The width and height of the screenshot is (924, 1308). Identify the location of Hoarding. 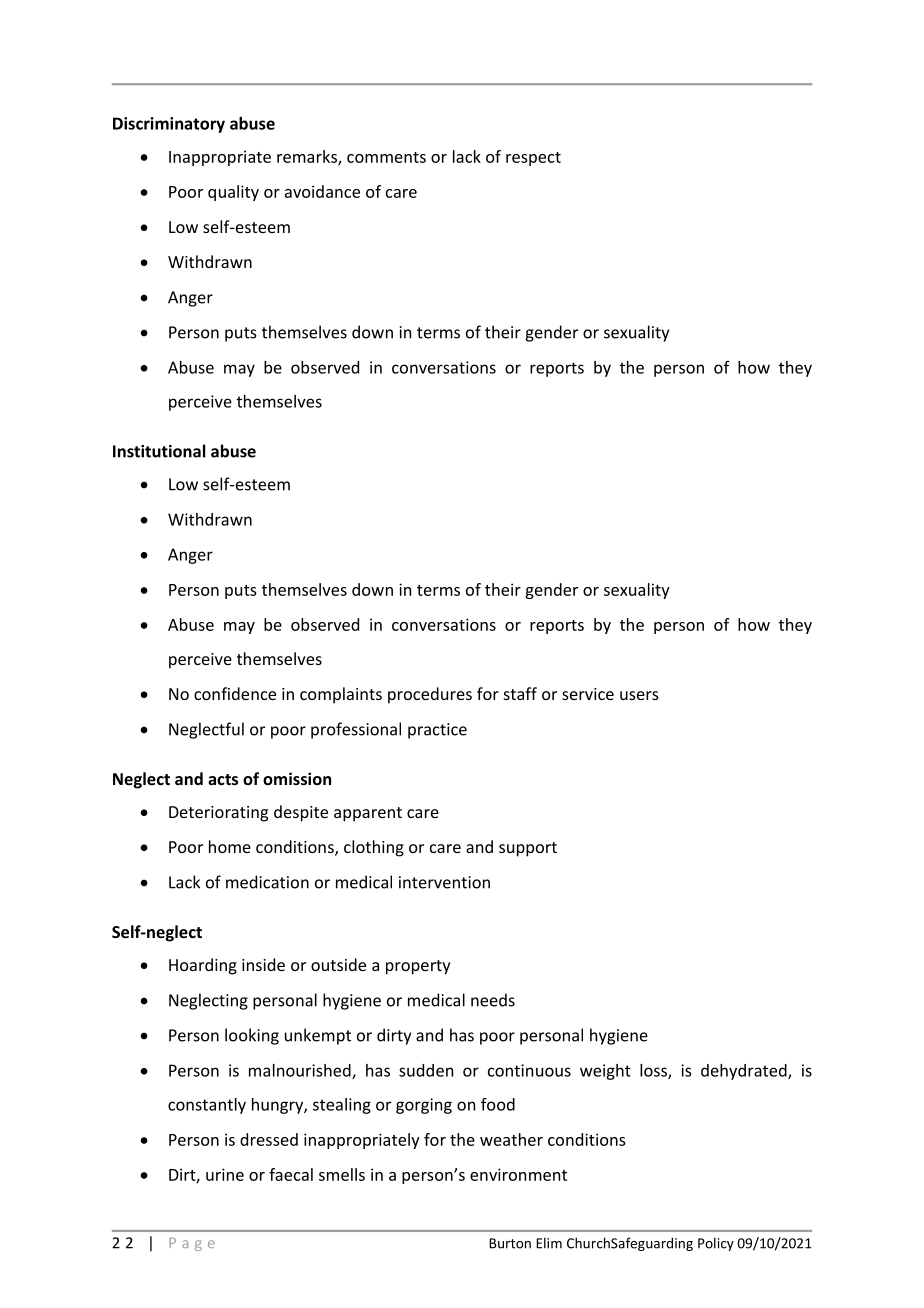
(203, 966).
